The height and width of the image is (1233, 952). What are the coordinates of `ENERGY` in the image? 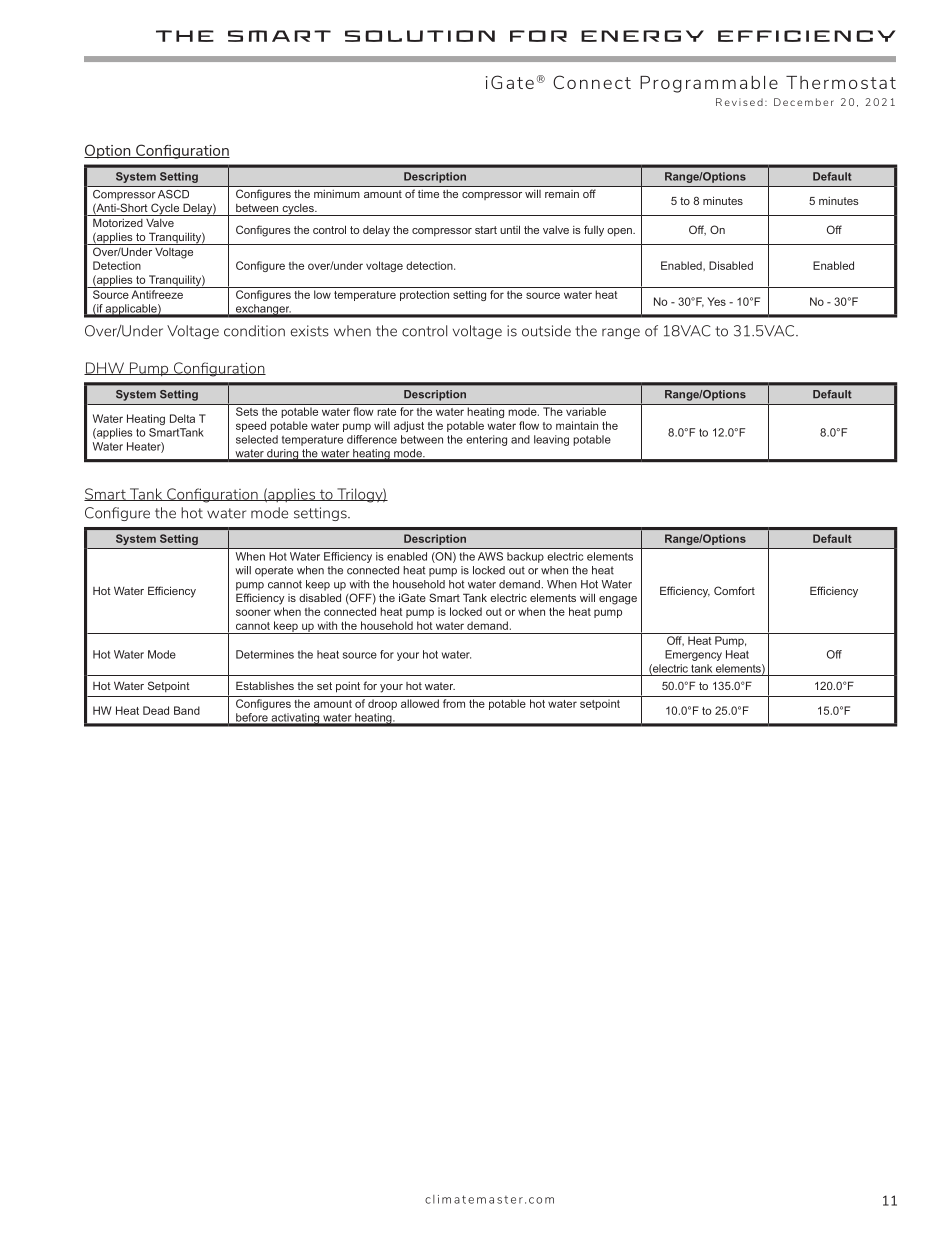 It's located at (642, 36).
